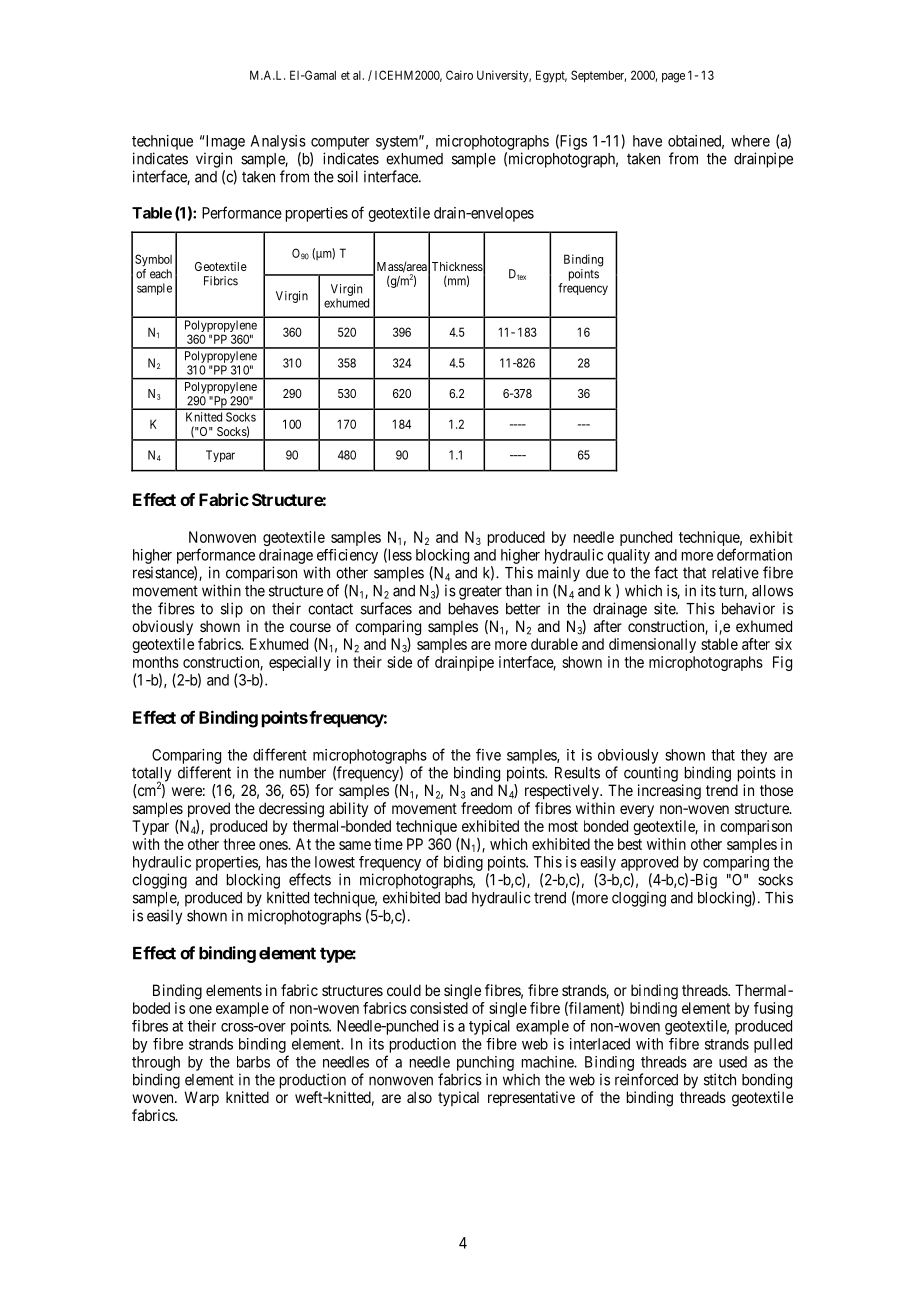  Describe the element at coordinates (459, 75) in the screenshot. I see `Cairo` at that location.
